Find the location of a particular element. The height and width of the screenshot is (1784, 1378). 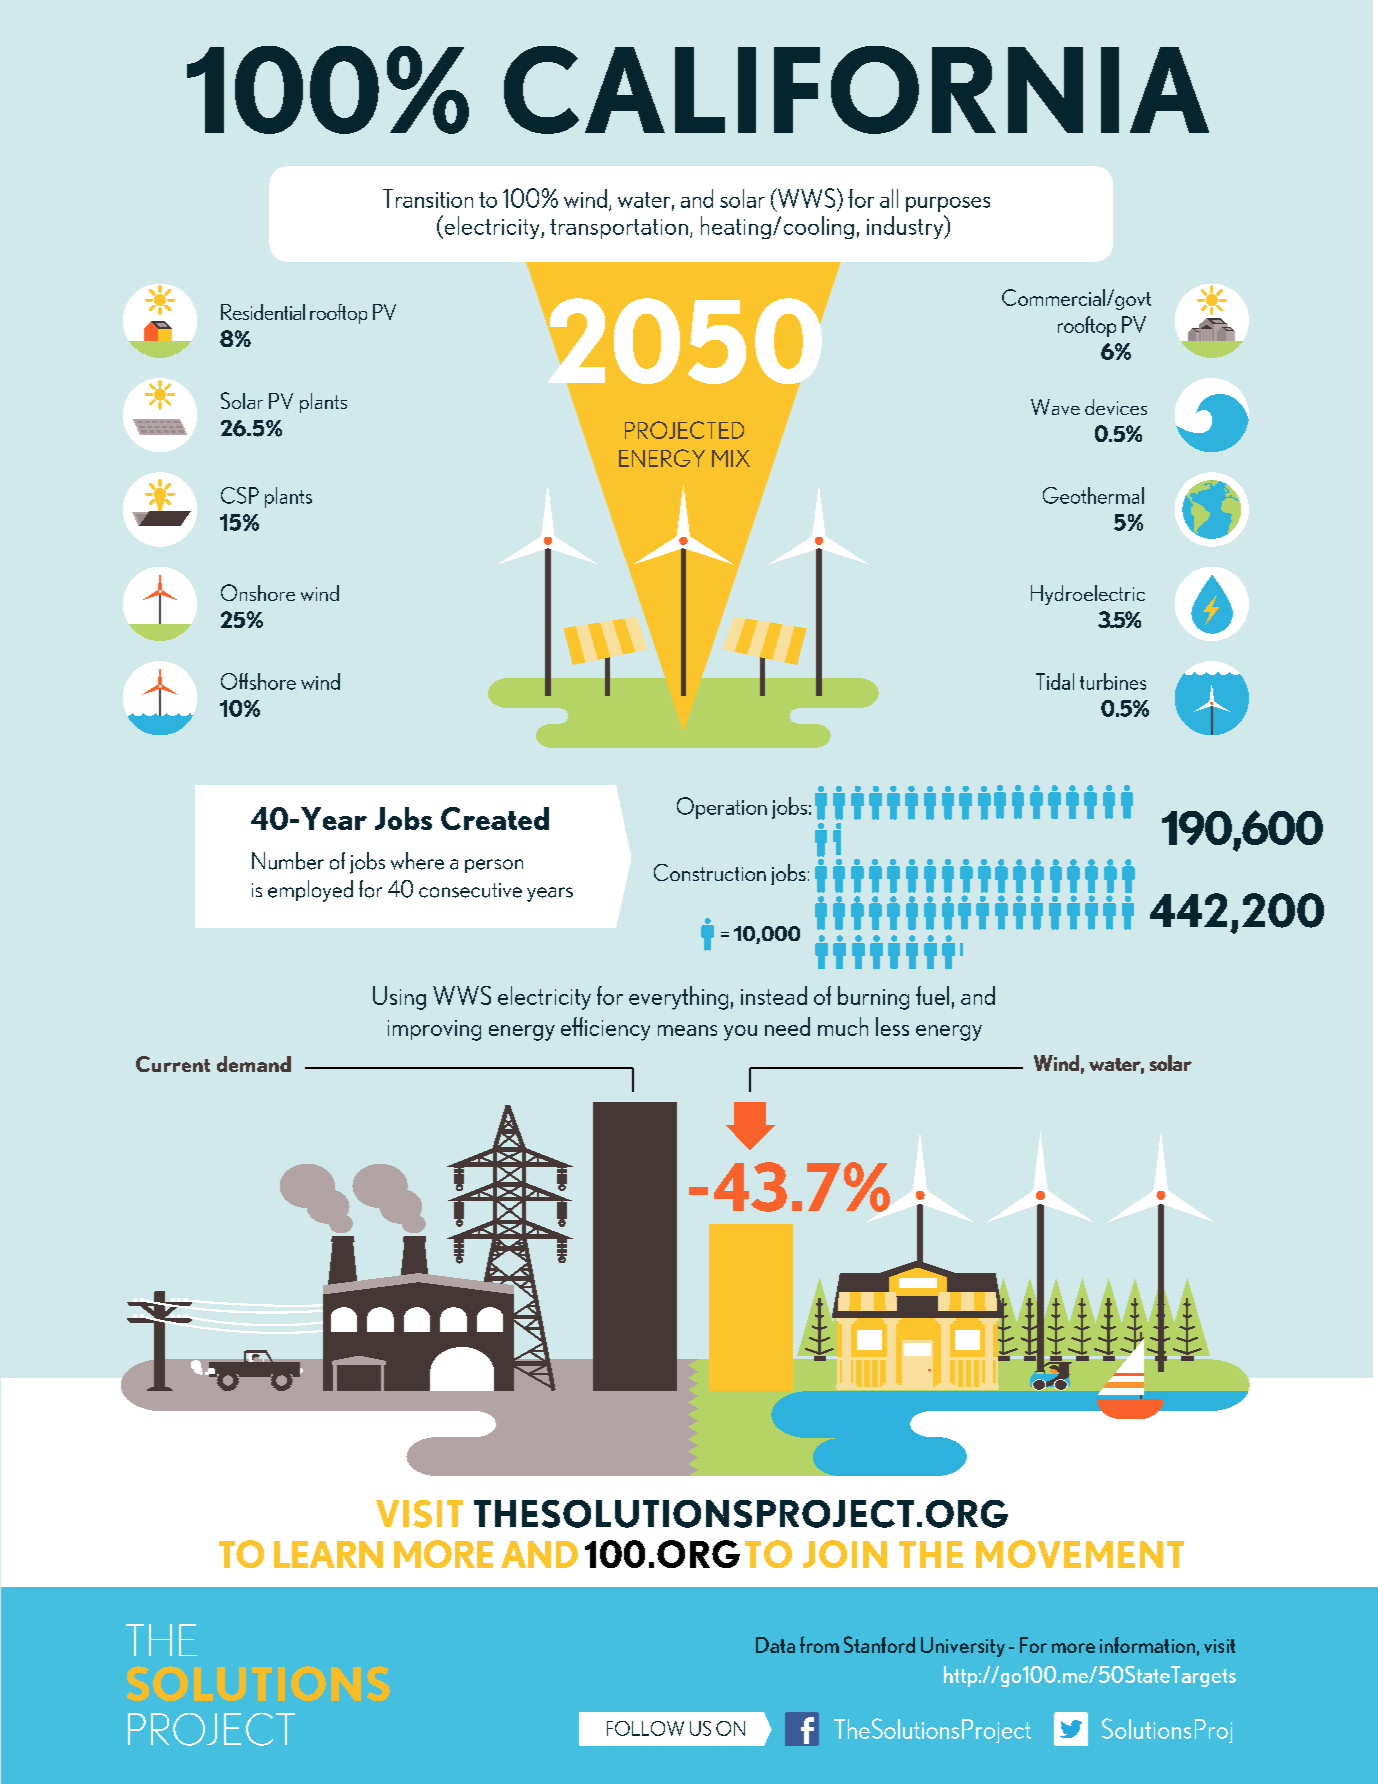

information is located at coordinates (1147, 1645).
